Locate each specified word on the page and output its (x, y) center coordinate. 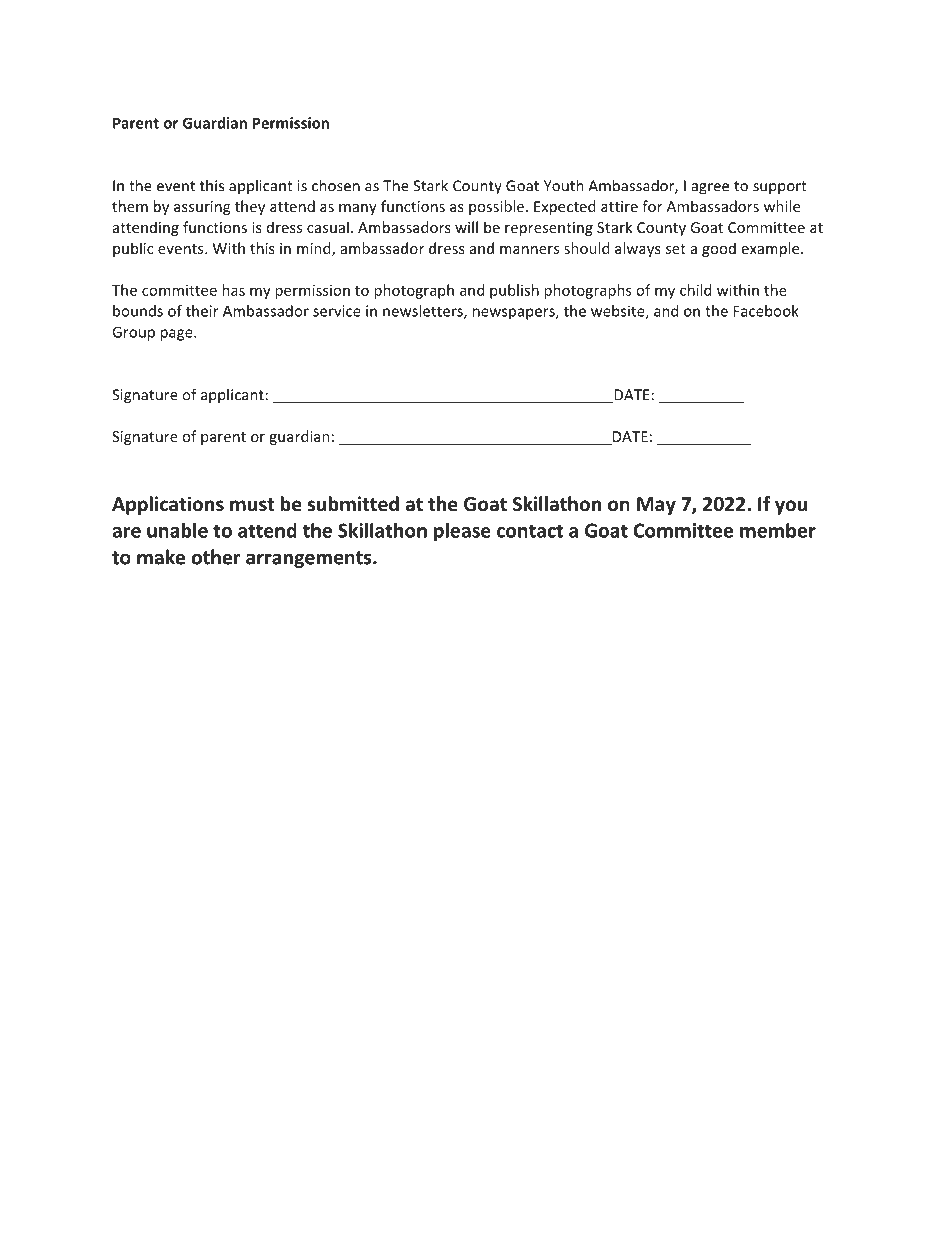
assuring (202, 208)
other (215, 557)
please (462, 532)
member (778, 530)
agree (710, 189)
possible (496, 207)
